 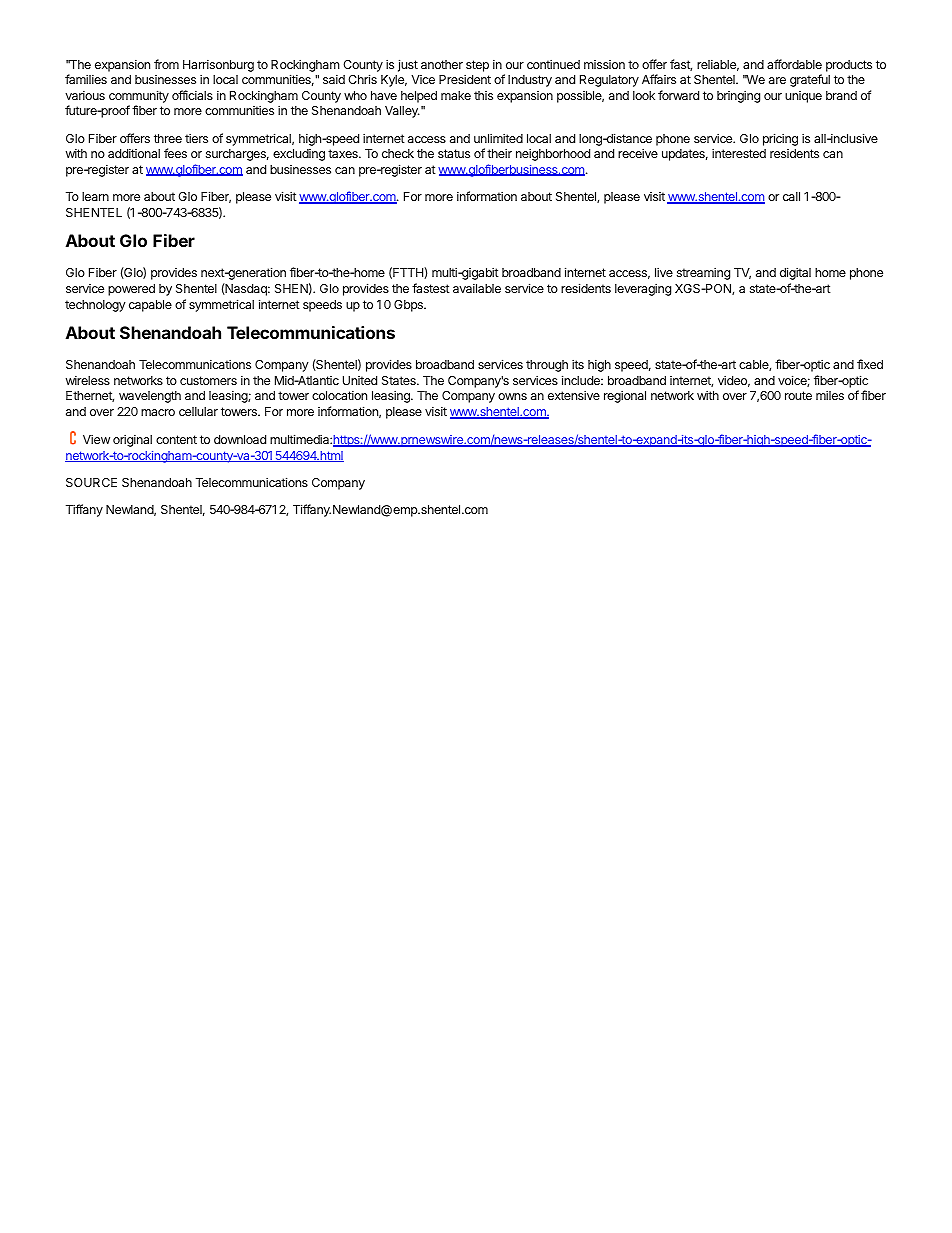 What do you see at coordinates (777, 80) in the screenshot?
I see `are` at bounding box center [777, 80].
